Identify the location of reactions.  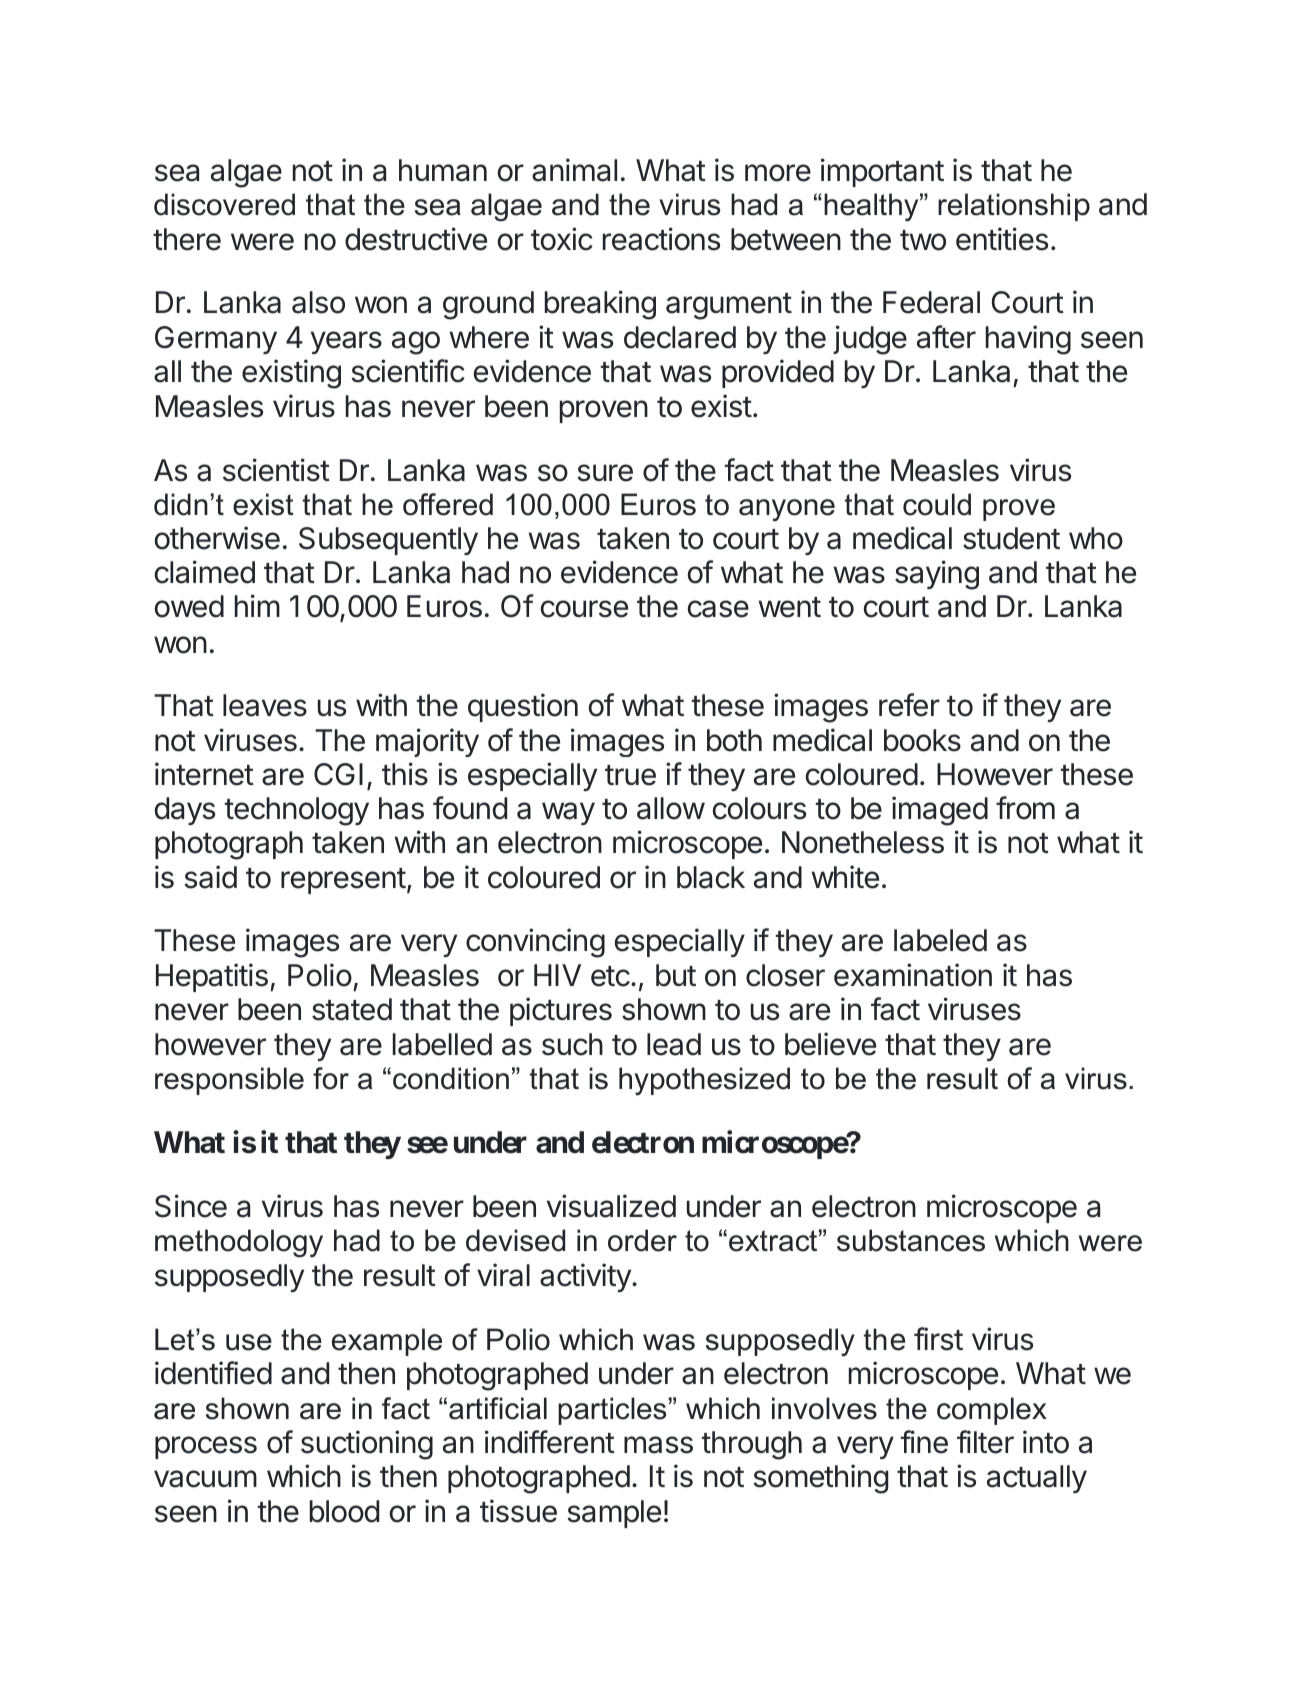
(661, 239).
